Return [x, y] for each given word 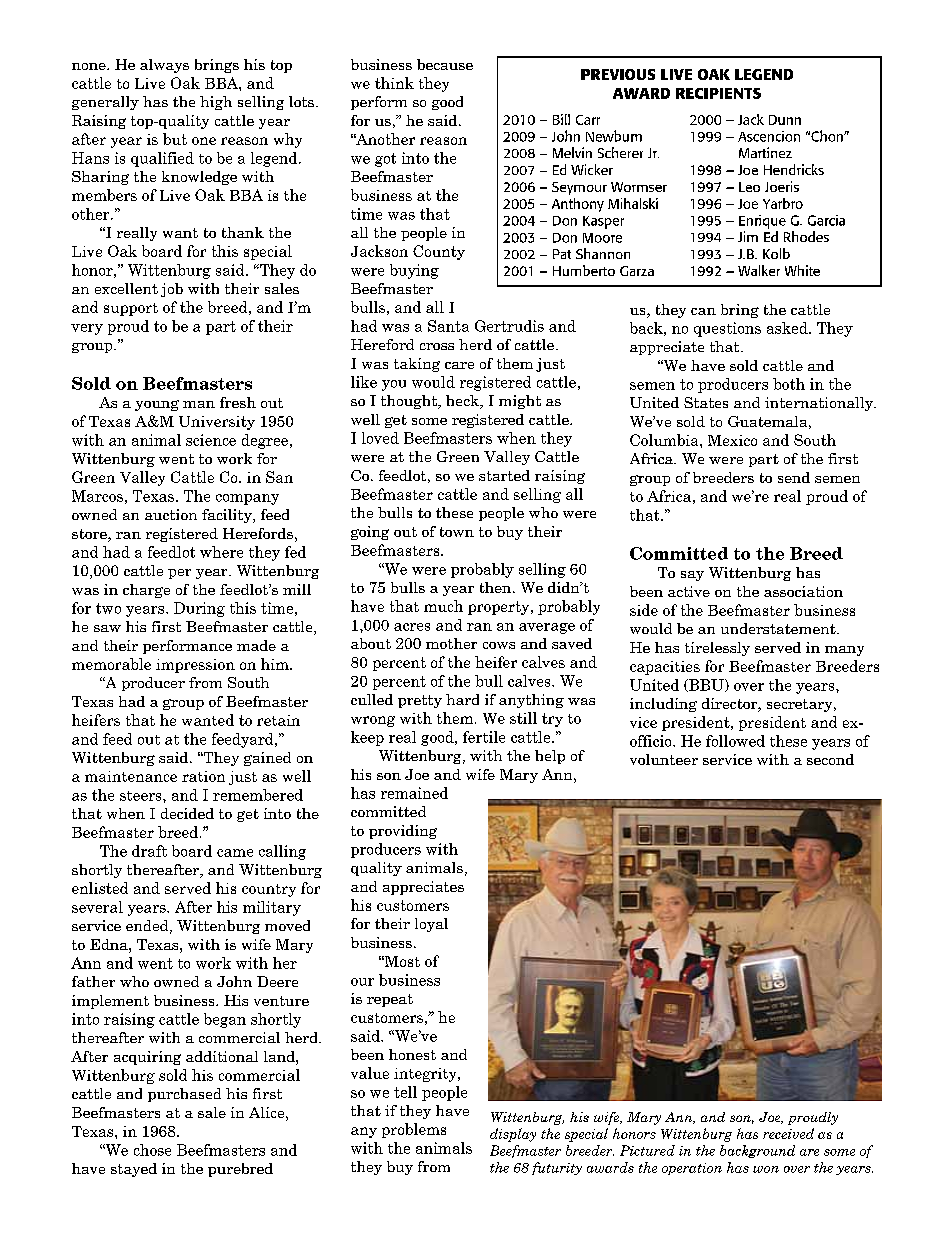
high [216, 103]
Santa [448, 326]
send [794, 477]
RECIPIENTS [718, 93]
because [445, 64]
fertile [484, 737]
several [97, 907]
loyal [431, 925]
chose [152, 1150]
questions [727, 329]
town [457, 532]
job [172, 290]
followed [735, 741]
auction [171, 514]
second [830, 759]
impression [195, 666]
